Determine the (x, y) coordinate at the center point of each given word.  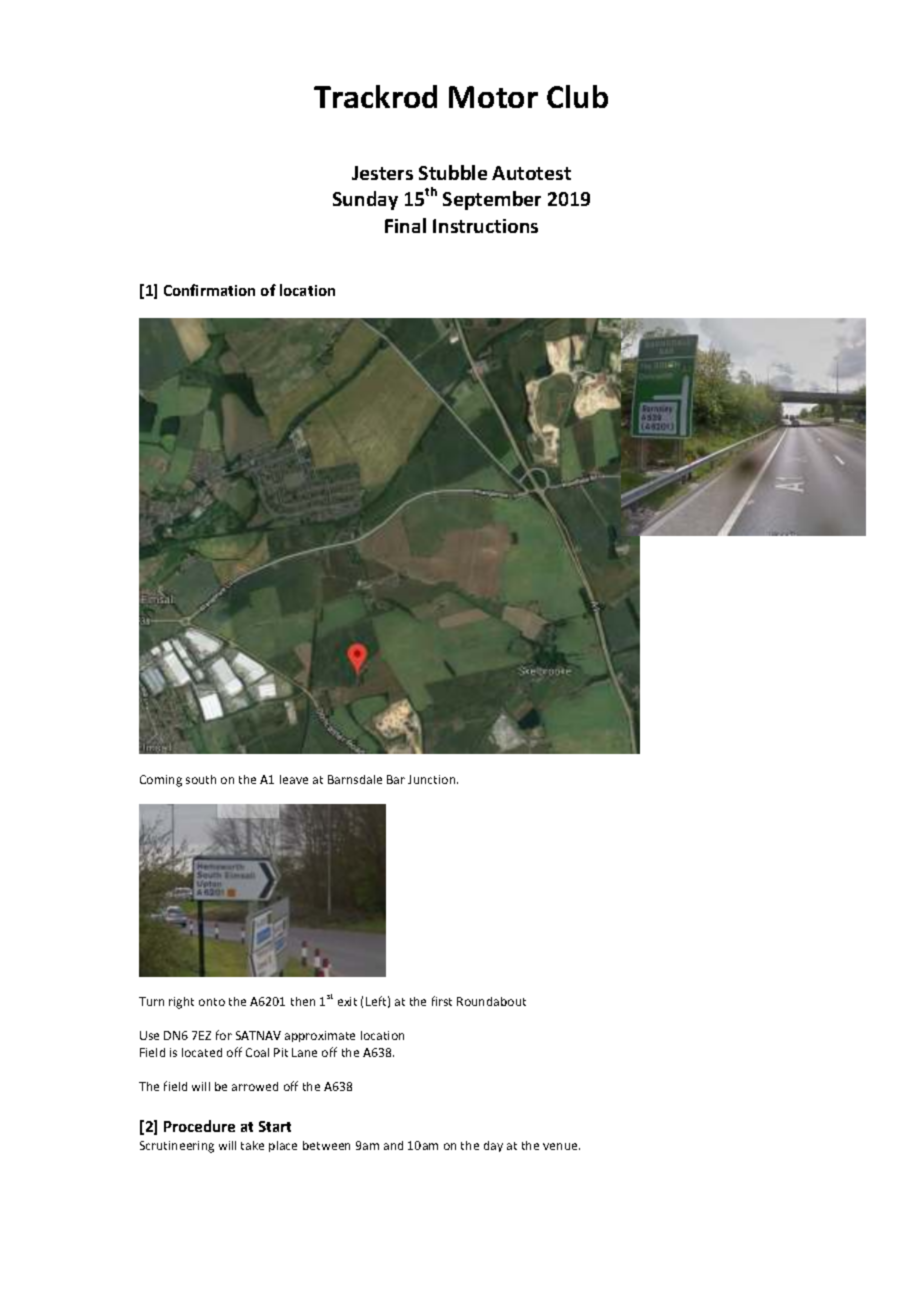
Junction (433, 779)
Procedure (199, 1126)
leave (294, 779)
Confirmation (209, 290)
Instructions (485, 226)
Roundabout (491, 1001)
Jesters (382, 173)
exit (347, 1001)
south (201, 779)
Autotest (531, 173)
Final (405, 225)
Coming (161, 781)
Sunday (365, 200)
